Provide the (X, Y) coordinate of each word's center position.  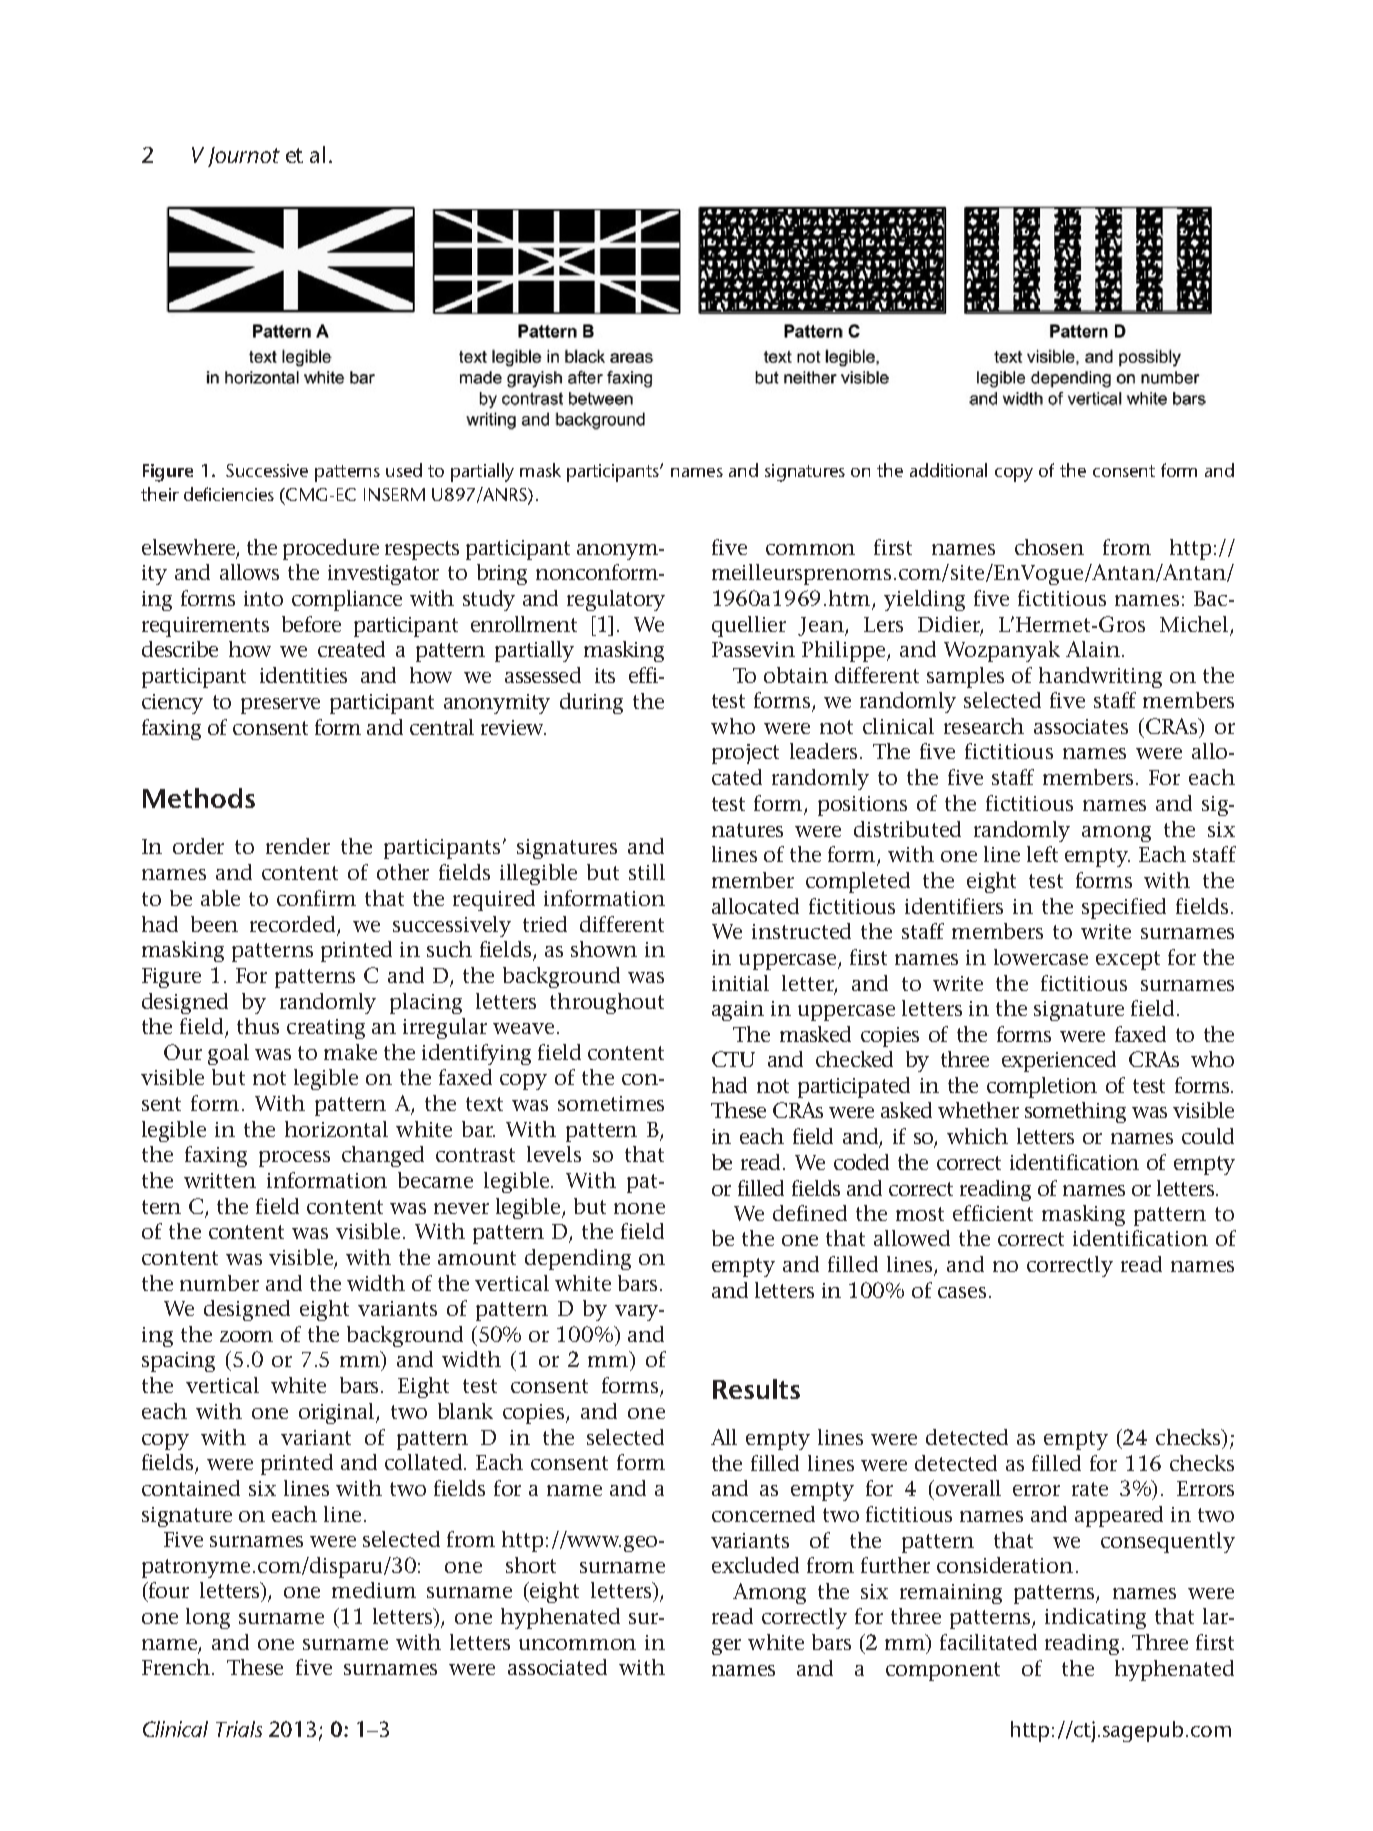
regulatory (616, 600)
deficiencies (229, 494)
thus (258, 1026)
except (1128, 960)
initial (740, 983)
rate (1090, 1489)
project (745, 754)
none (639, 1208)
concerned (763, 1514)
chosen (1049, 547)
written (220, 1180)
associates (1081, 726)
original (338, 1413)
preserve (280, 706)
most (920, 1214)
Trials (239, 1729)
